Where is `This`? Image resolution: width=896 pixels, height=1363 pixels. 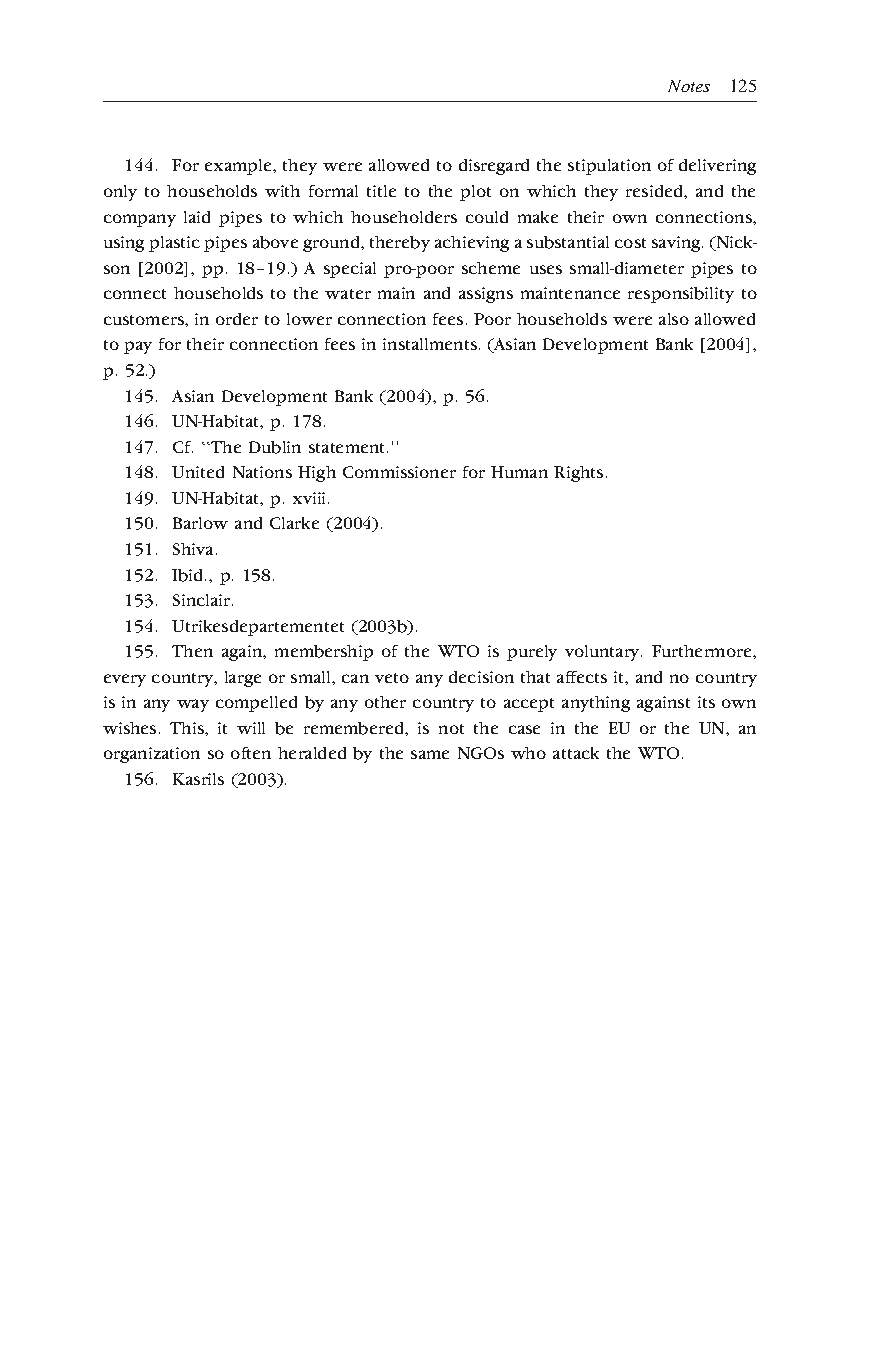 This is located at coordinates (188, 728).
